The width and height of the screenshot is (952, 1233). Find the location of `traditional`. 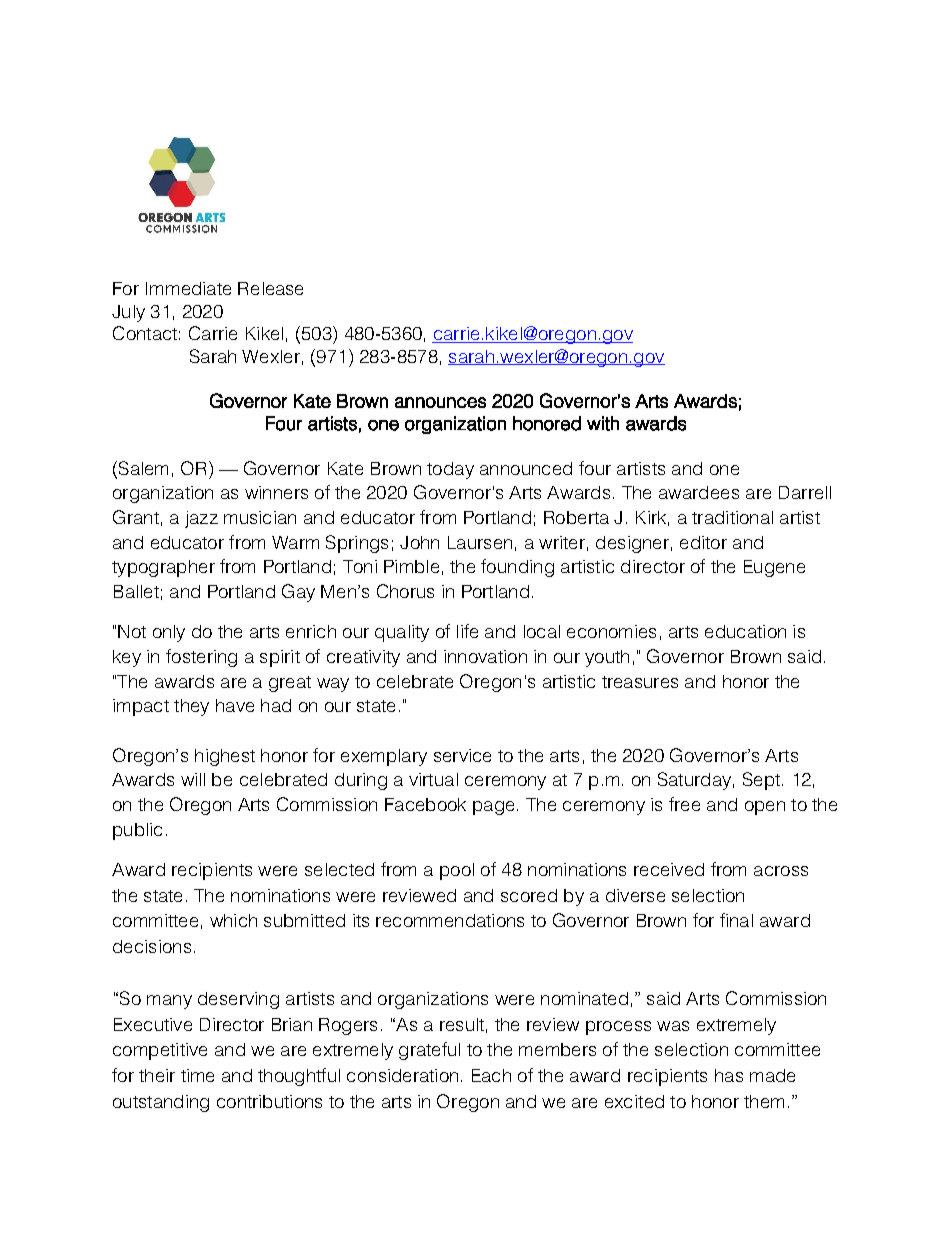

traditional is located at coordinates (732, 517).
